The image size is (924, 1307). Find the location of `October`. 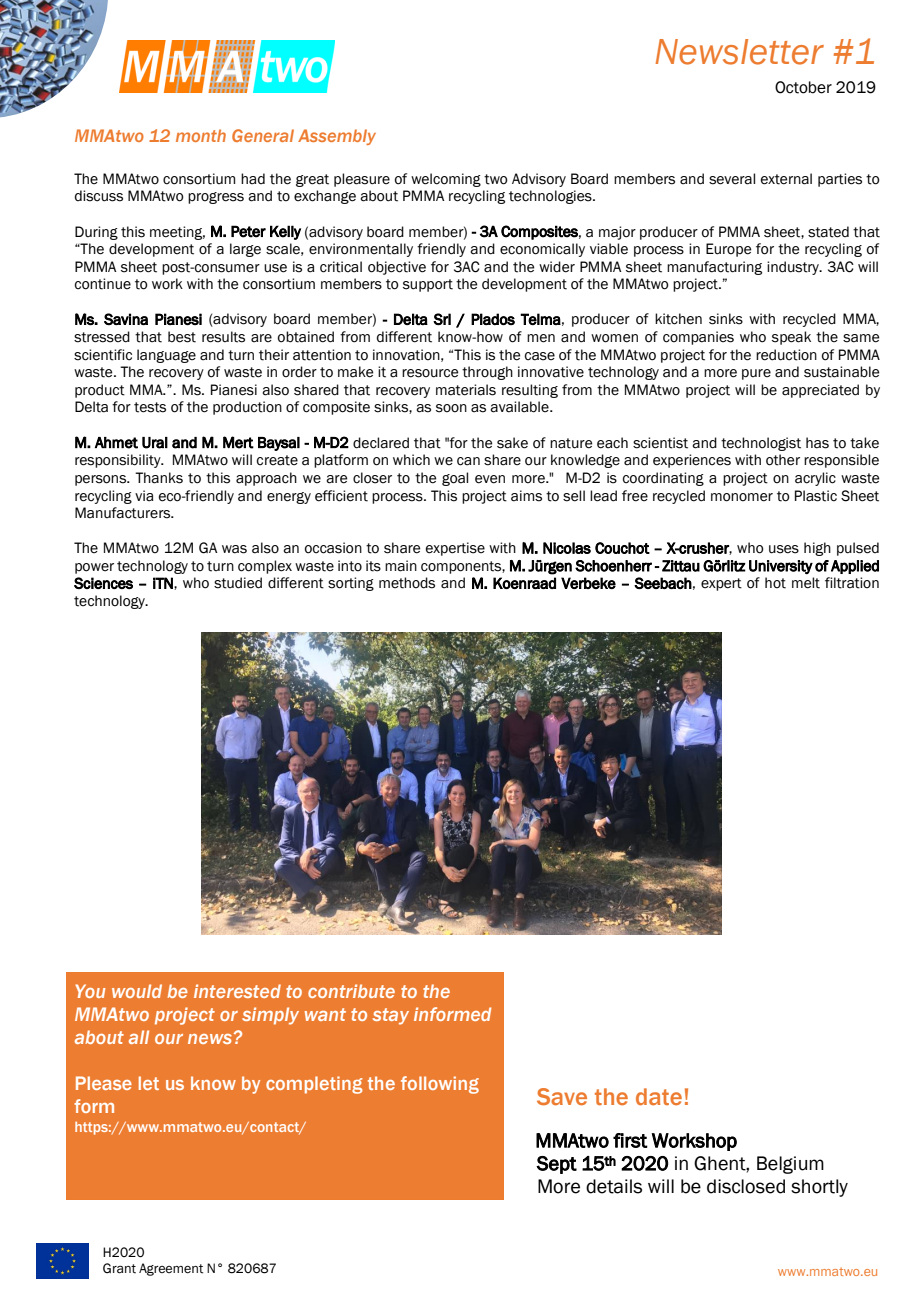

October is located at coordinates (803, 87).
